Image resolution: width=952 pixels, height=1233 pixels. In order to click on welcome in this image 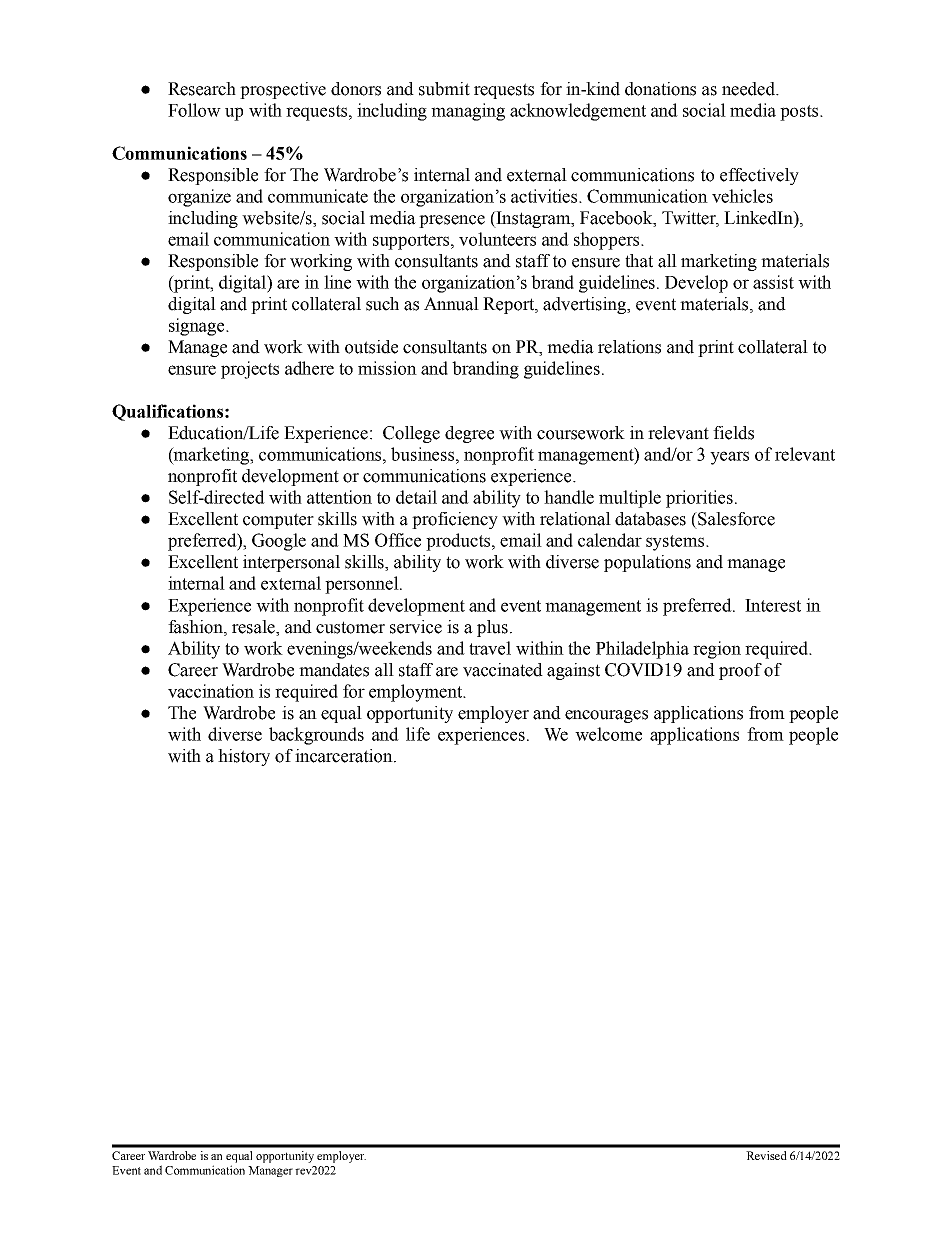, I will do `click(608, 734)`.
